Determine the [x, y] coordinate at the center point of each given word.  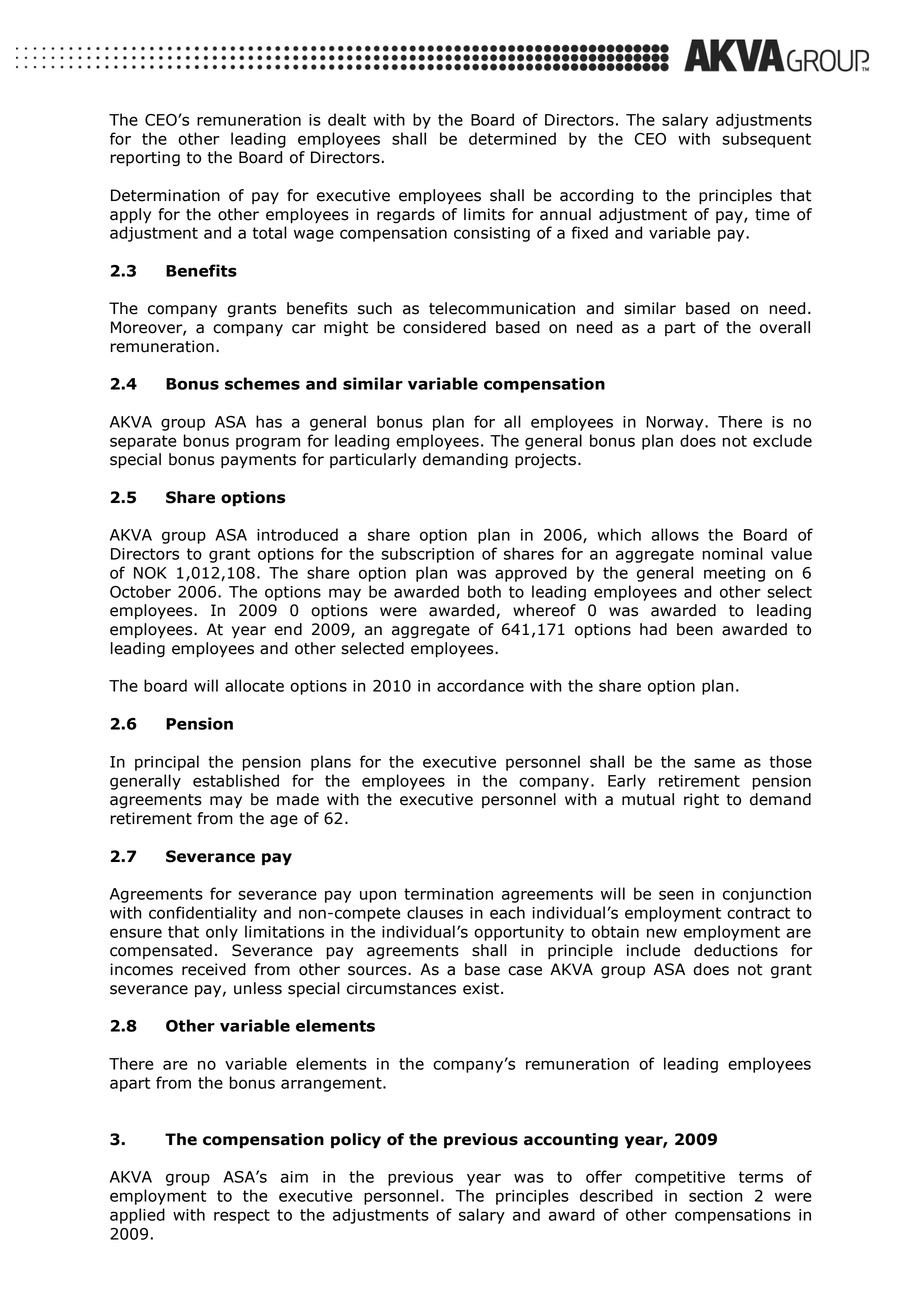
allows [675, 534]
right [701, 800]
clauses [435, 912]
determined [512, 138]
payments [258, 461]
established [236, 780]
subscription [427, 555]
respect [242, 1216]
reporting [145, 159]
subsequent [766, 140]
